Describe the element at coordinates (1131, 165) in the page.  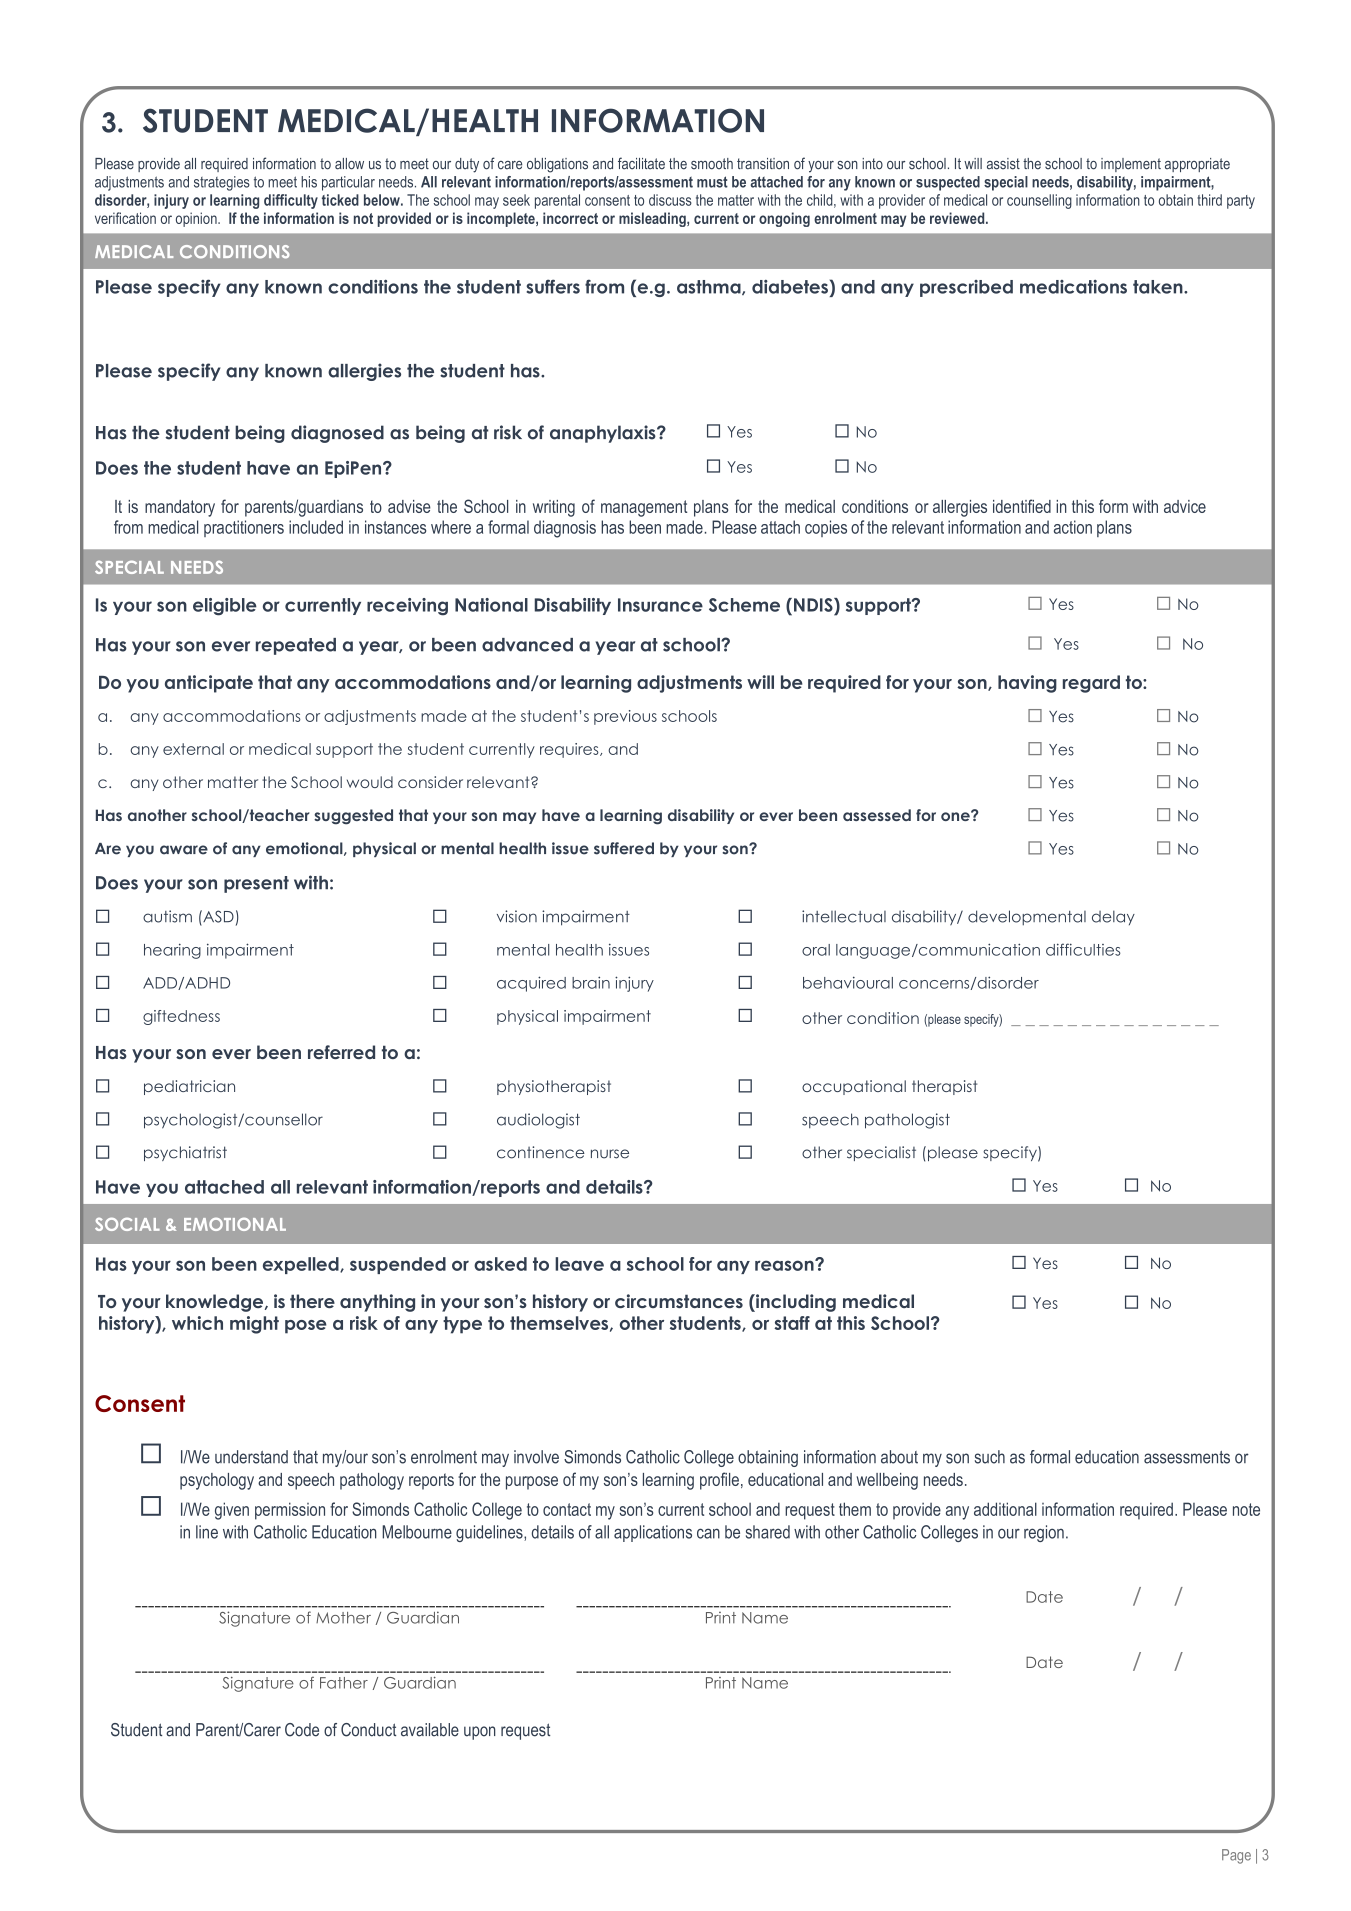
I see `implement` at that location.
